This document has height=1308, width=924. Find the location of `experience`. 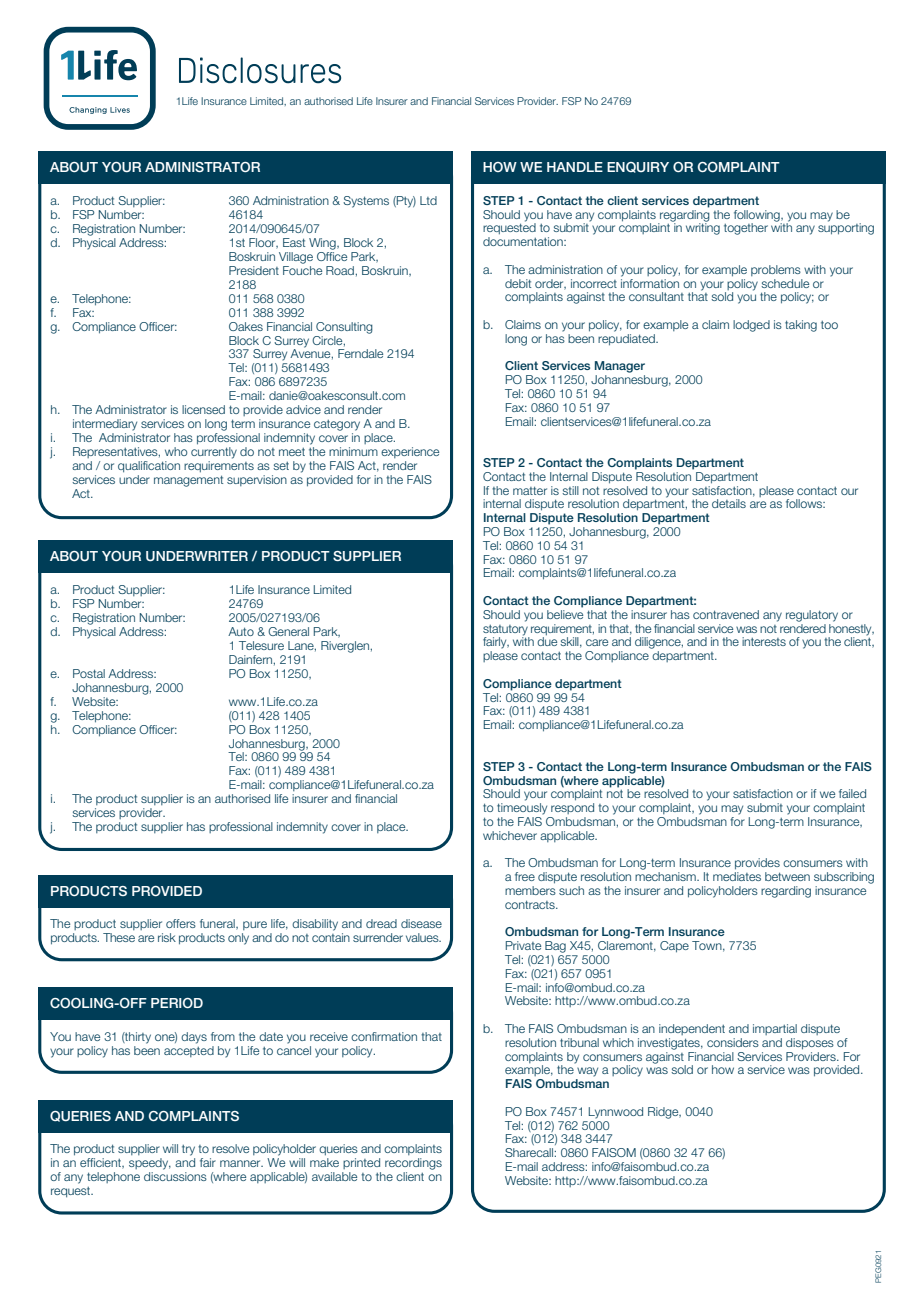

experience is located at coordinates (410, 452).
